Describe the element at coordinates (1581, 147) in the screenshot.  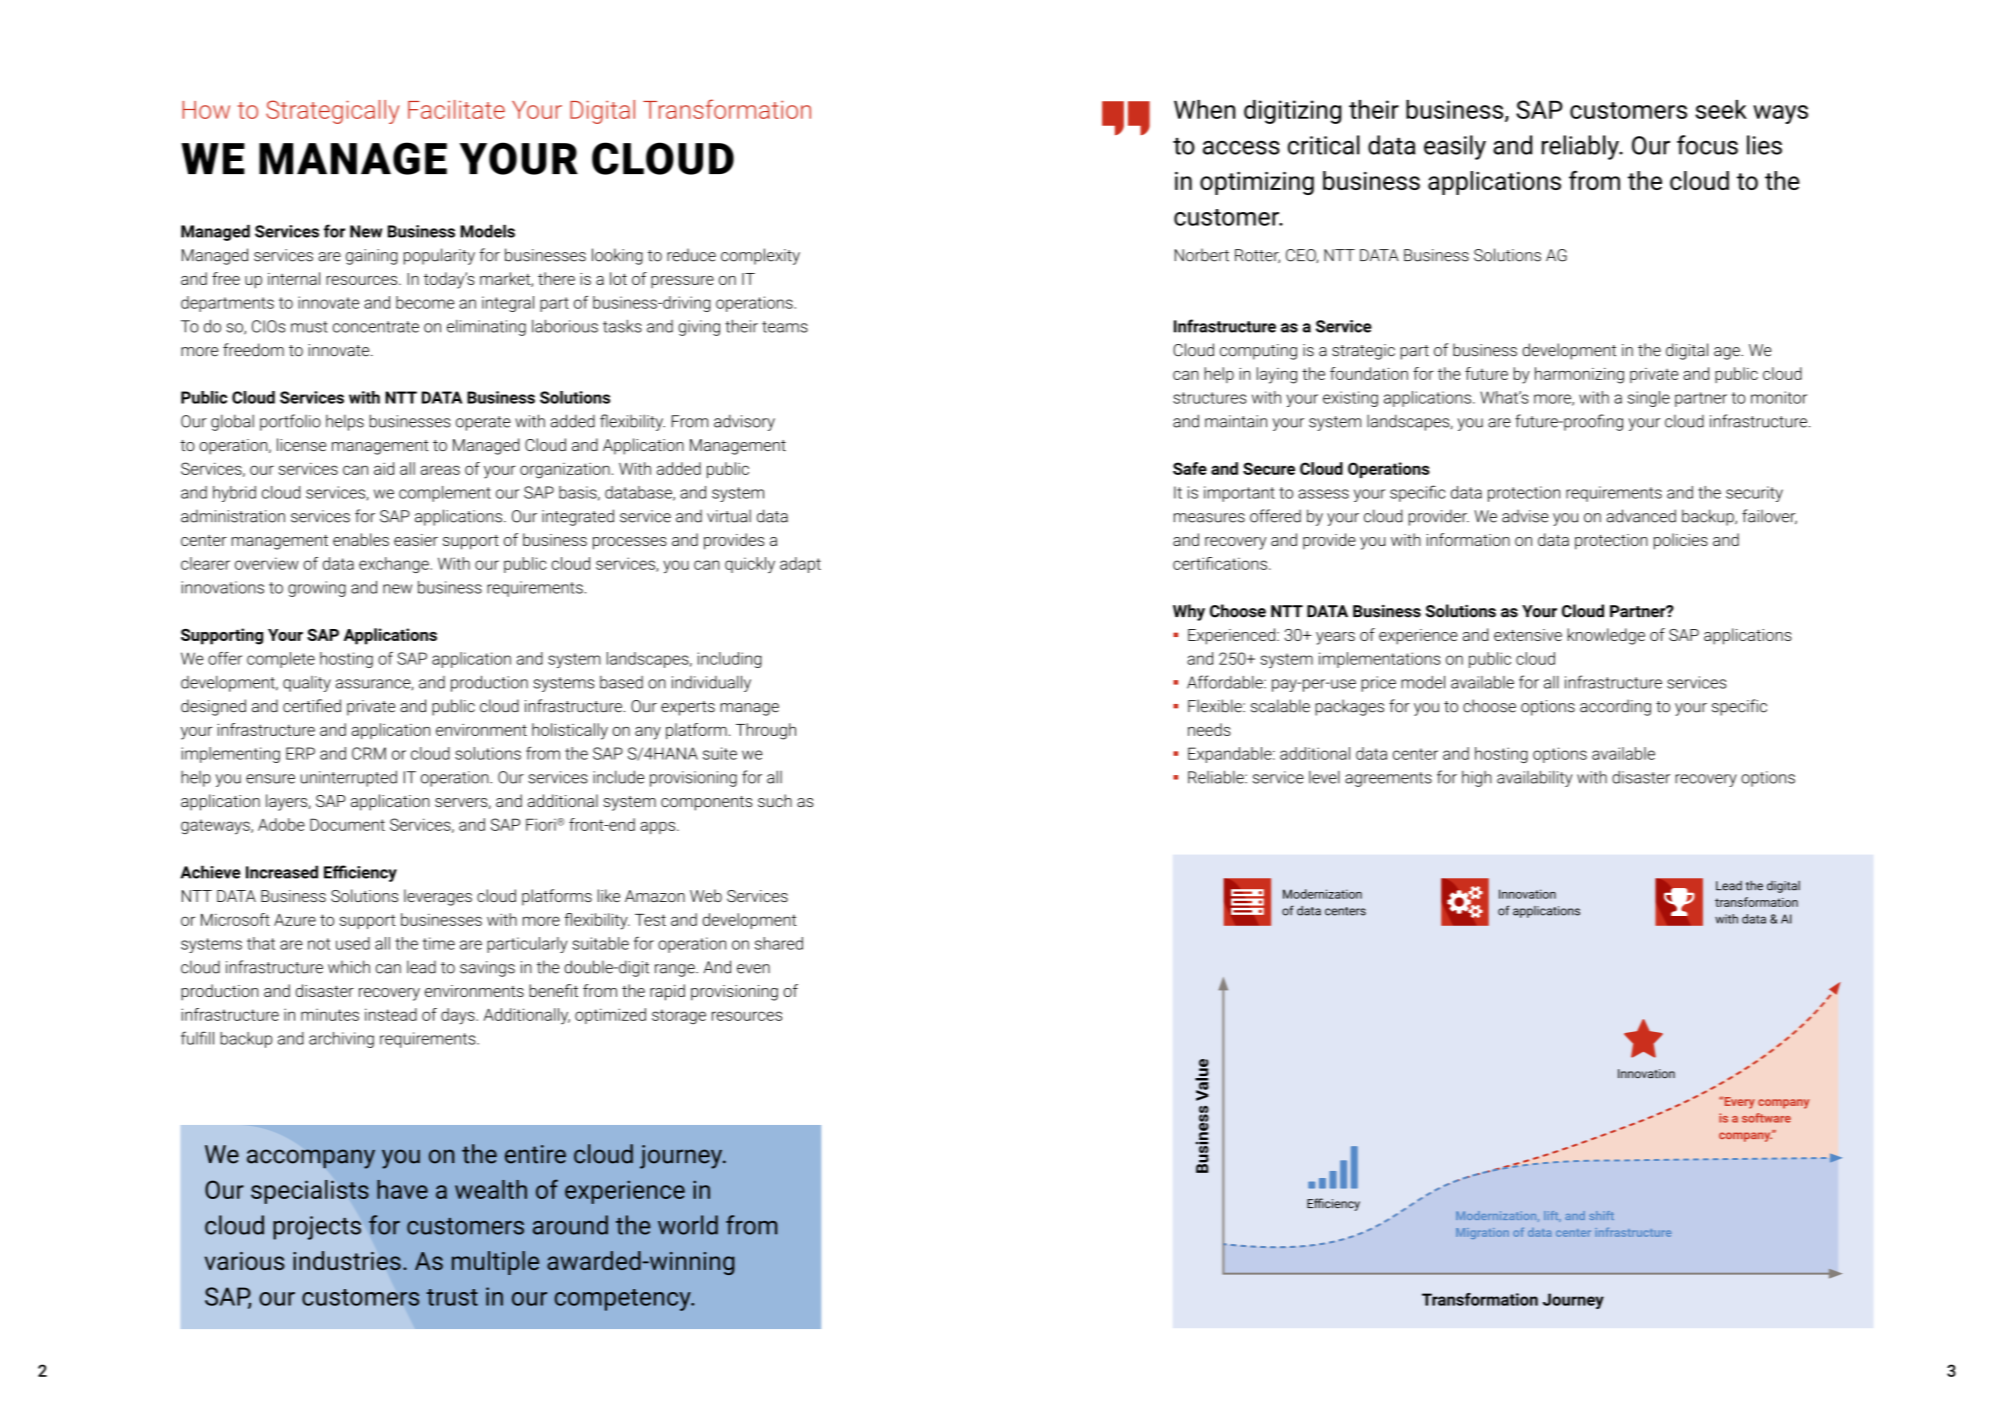
I see `reliably` at that location.
